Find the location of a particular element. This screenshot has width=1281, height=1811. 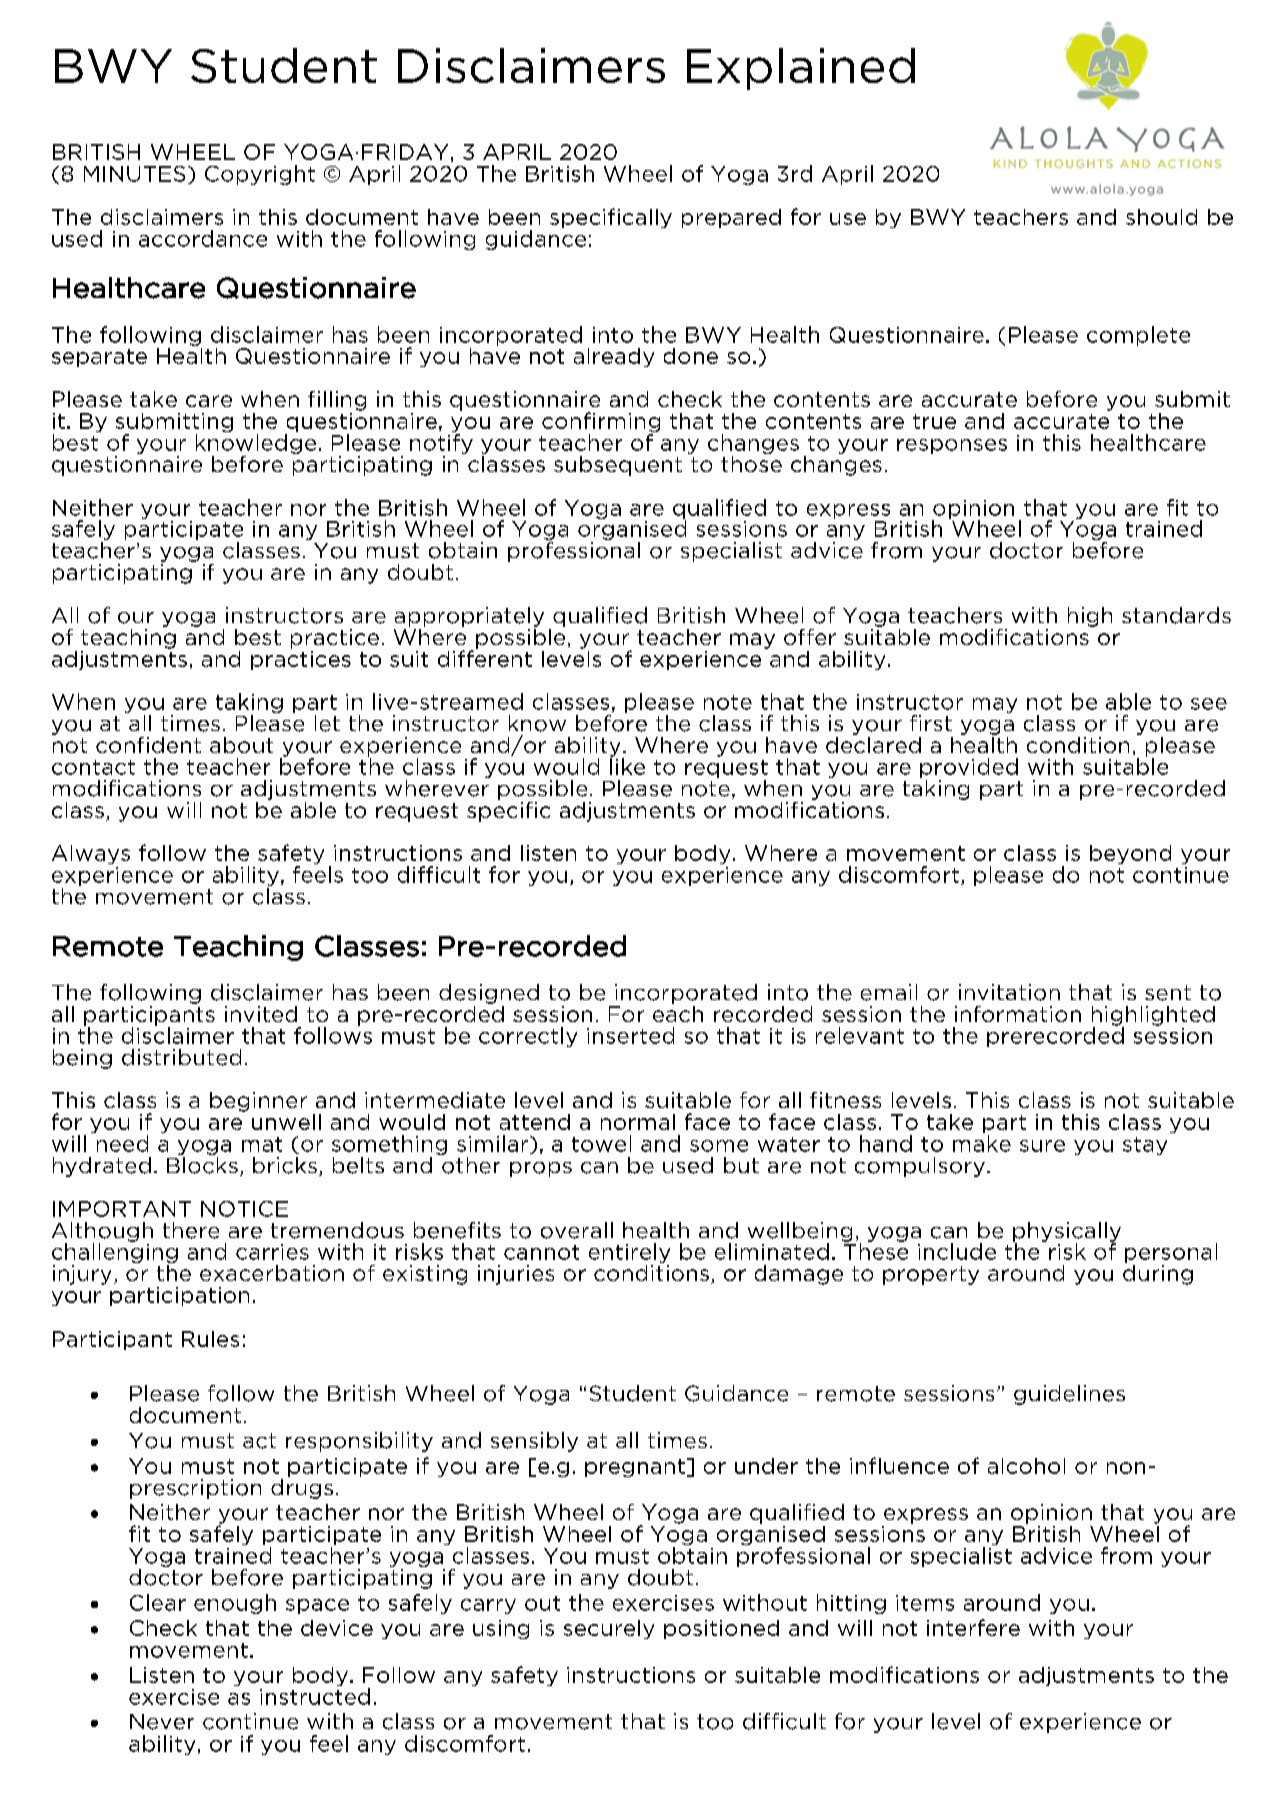

Copyright is located at coordinates (260, 175).
